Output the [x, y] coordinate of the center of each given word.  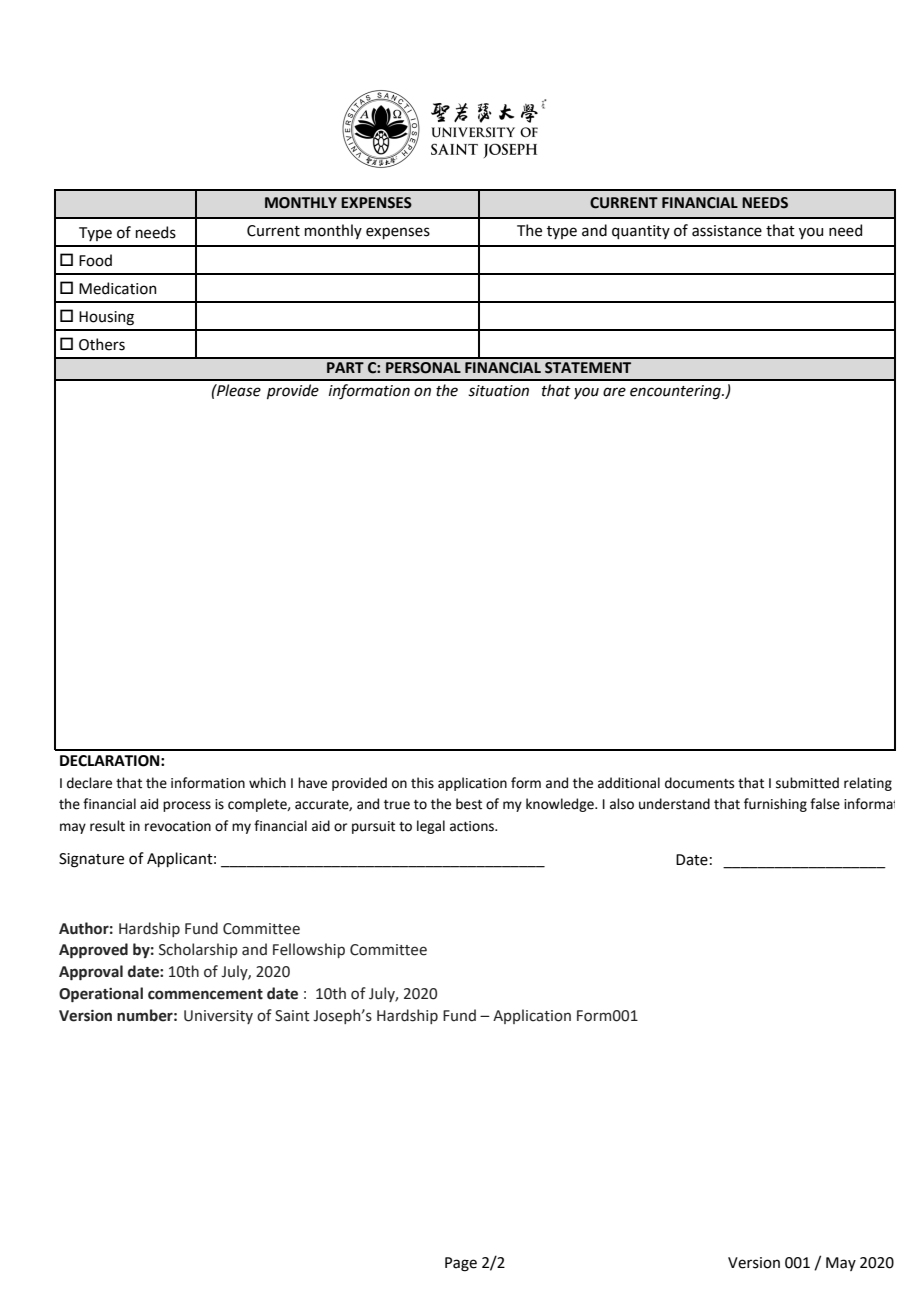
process [187, 806]
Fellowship [309, 950]
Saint [292, 1016]
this [422, 783]
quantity [641, 232]
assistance [727, 231]
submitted [807, 783]
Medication [118, 288]
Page [461, 1264]
